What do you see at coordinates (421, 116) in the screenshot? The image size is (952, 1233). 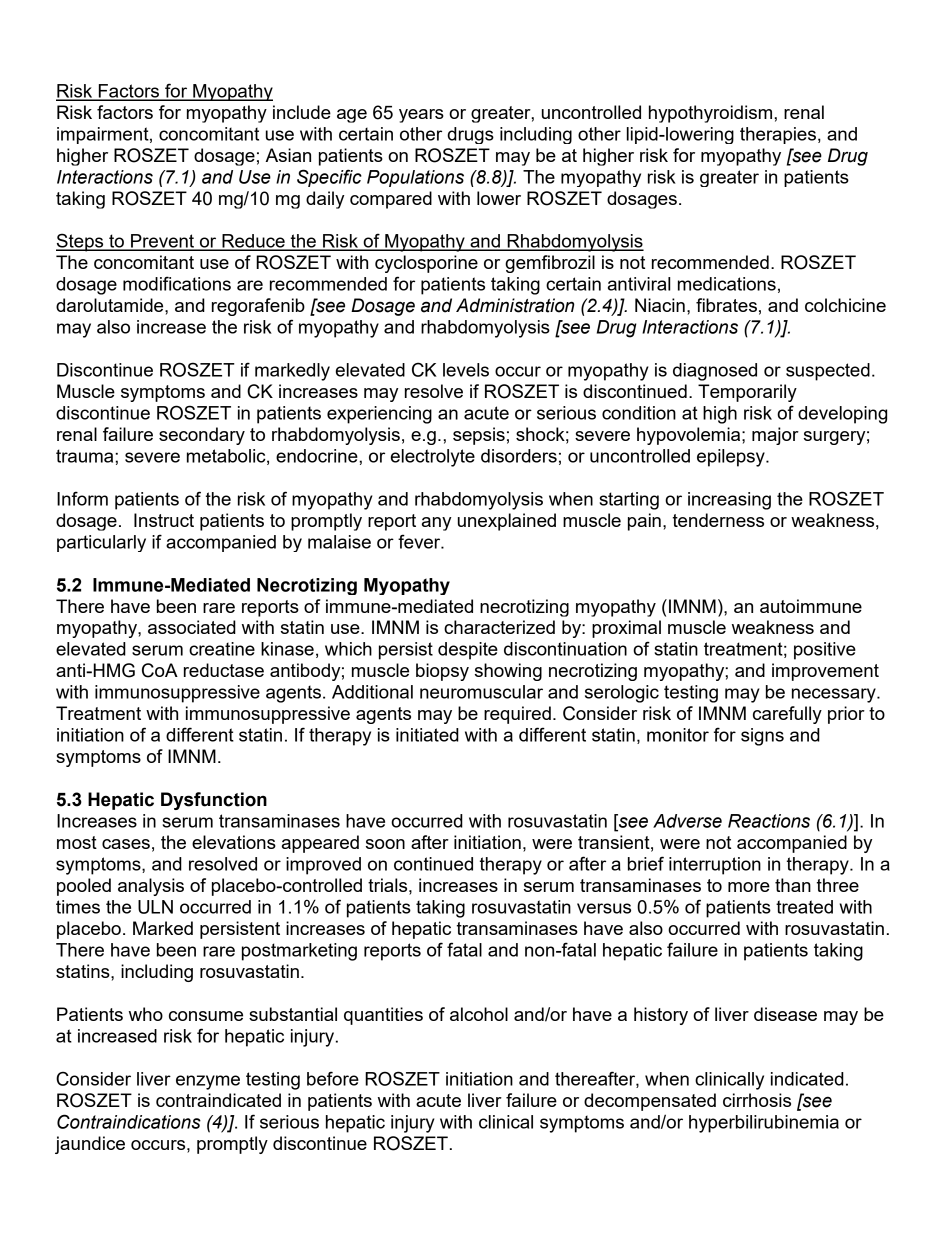 I see `years` at bounding box center [421, 116].
